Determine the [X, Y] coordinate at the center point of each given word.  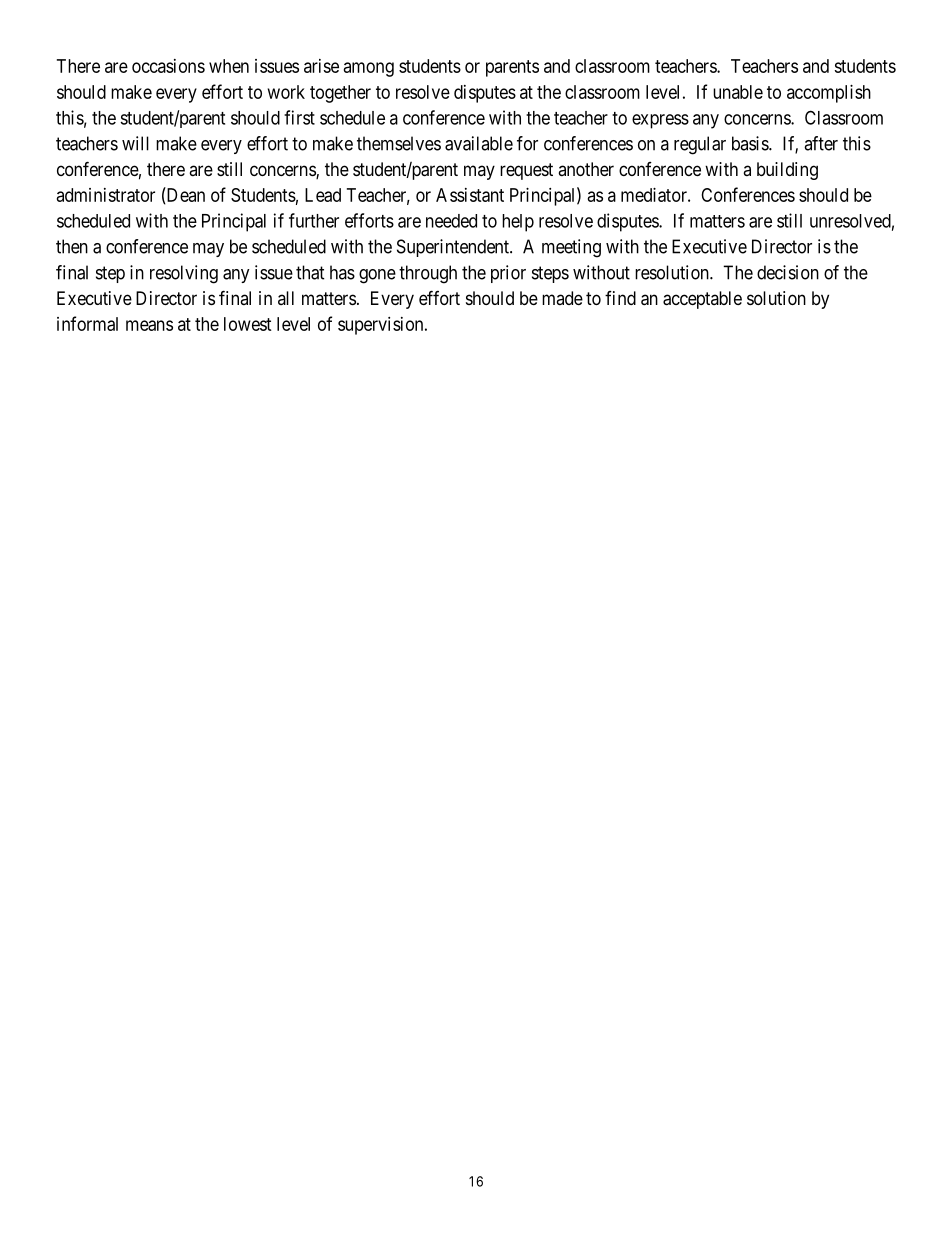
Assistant [470, 195]
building [787, 171]
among [369, 69]
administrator [106, 195]
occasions [168, 66]
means [149, 325]
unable [738, 92]
